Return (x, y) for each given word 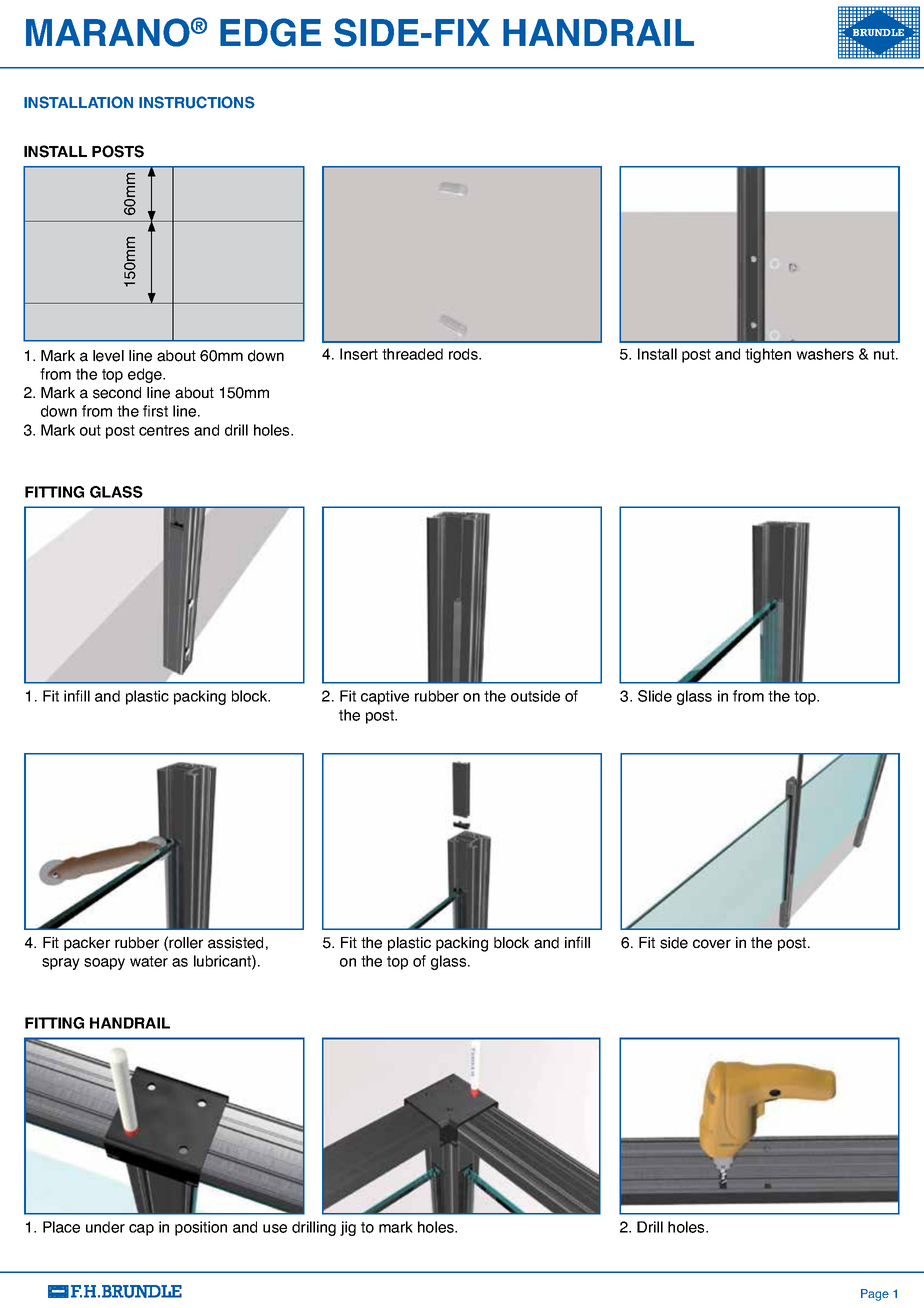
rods (464, 354)
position (201, 1228)
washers (825, 354)
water (149, 961)
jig (348, 1228)
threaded (412, 354)
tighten (768, 355)
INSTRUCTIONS (197, 102)
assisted (235, 943)
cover (712, 944)
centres (164, 430)
